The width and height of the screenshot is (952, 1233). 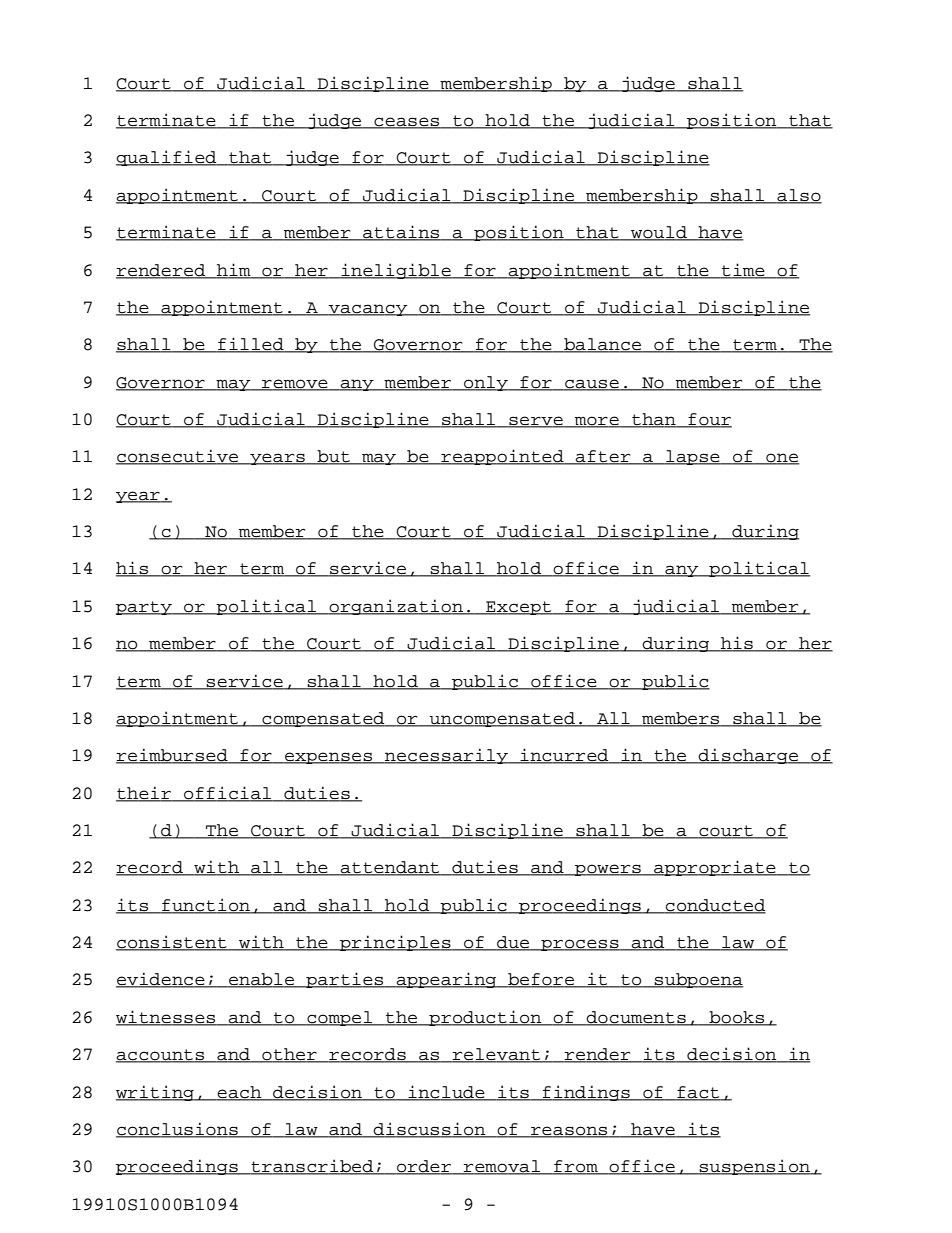 I want to click on suspension, so click(x=755, y=1167).
